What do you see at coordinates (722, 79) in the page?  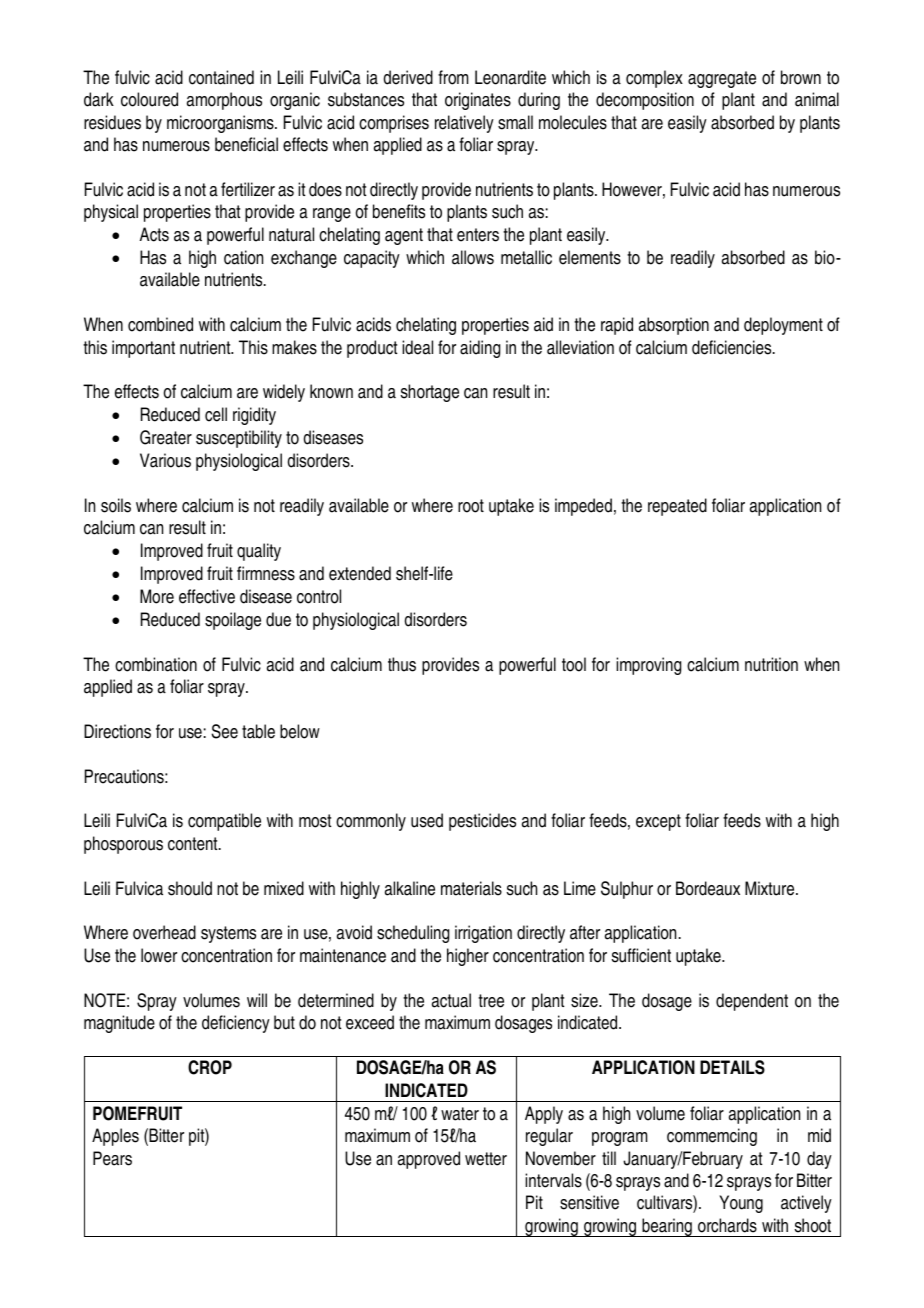 I see `aggregate` at bounding box center [722, 79].
